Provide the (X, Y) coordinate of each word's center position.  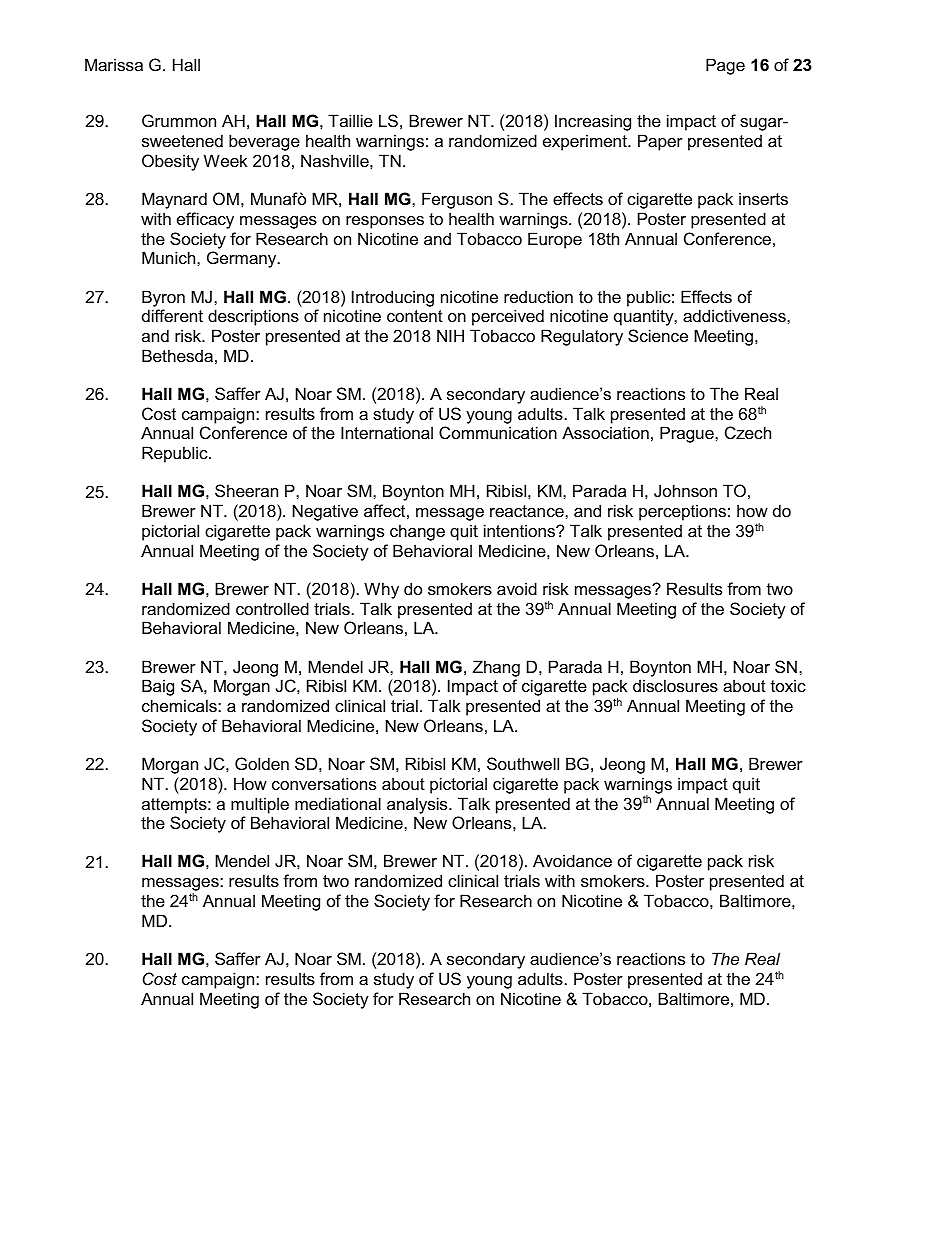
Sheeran (246, 490)
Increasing (593, 122)
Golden (262, 763)
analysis (418, 805)
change (417, 532)
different (172, 315)
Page (725, 66)
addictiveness (735, 315)
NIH (450, 335)
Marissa (114, 64)
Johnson (685, 490)
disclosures (675, 685)
